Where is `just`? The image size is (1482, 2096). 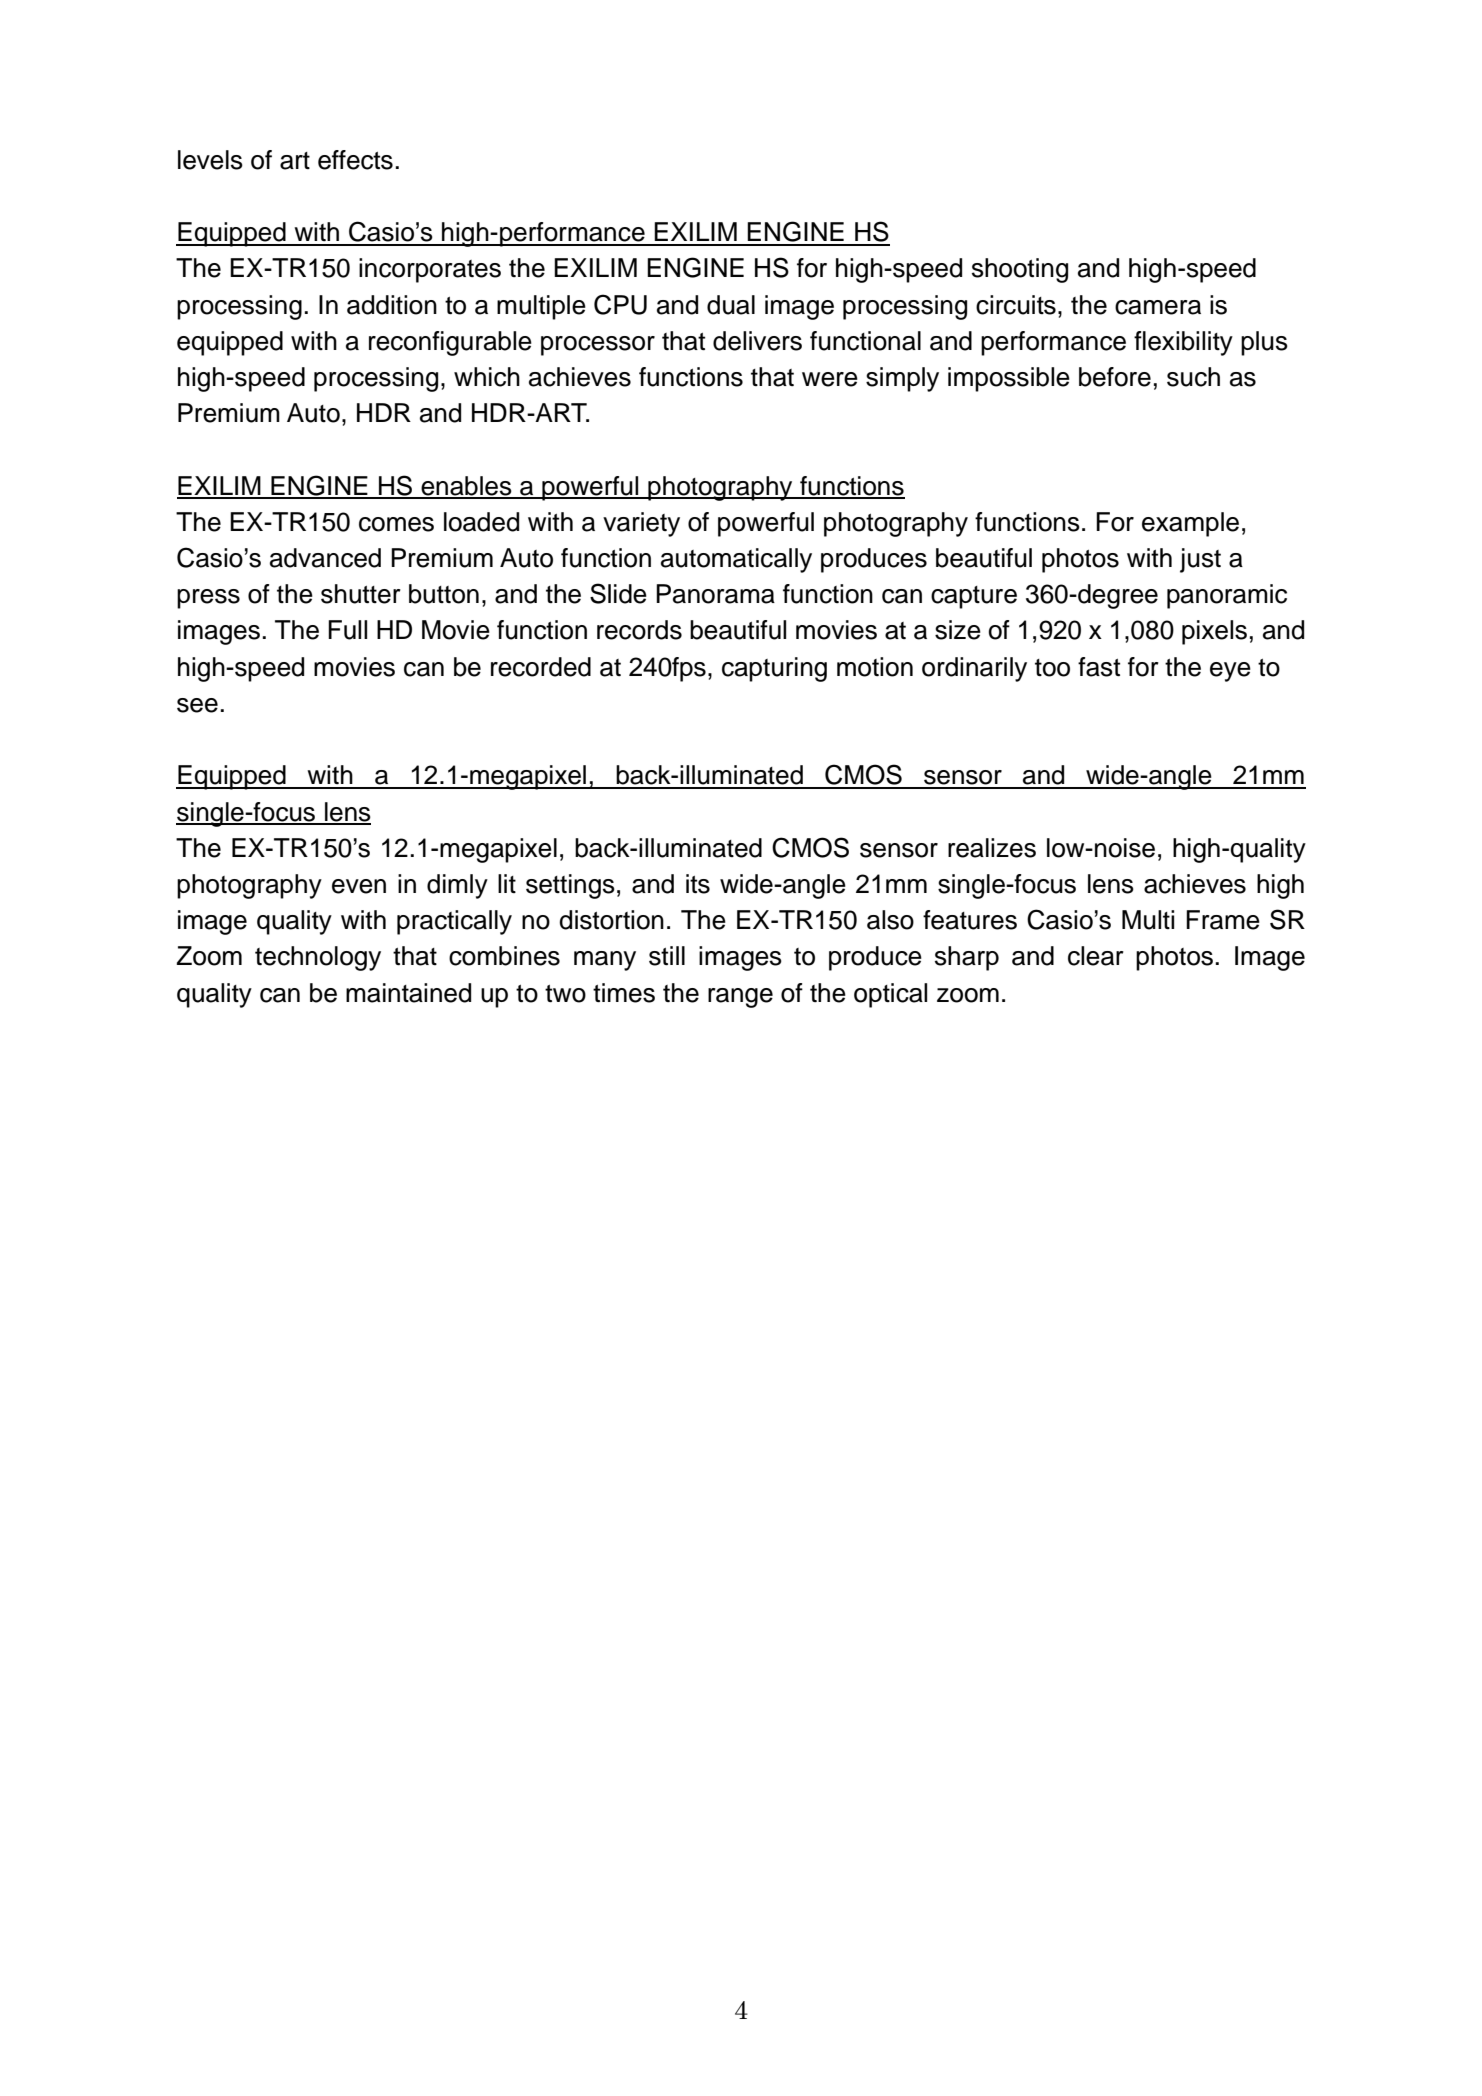 just is located at coordinates (1200, 560).
